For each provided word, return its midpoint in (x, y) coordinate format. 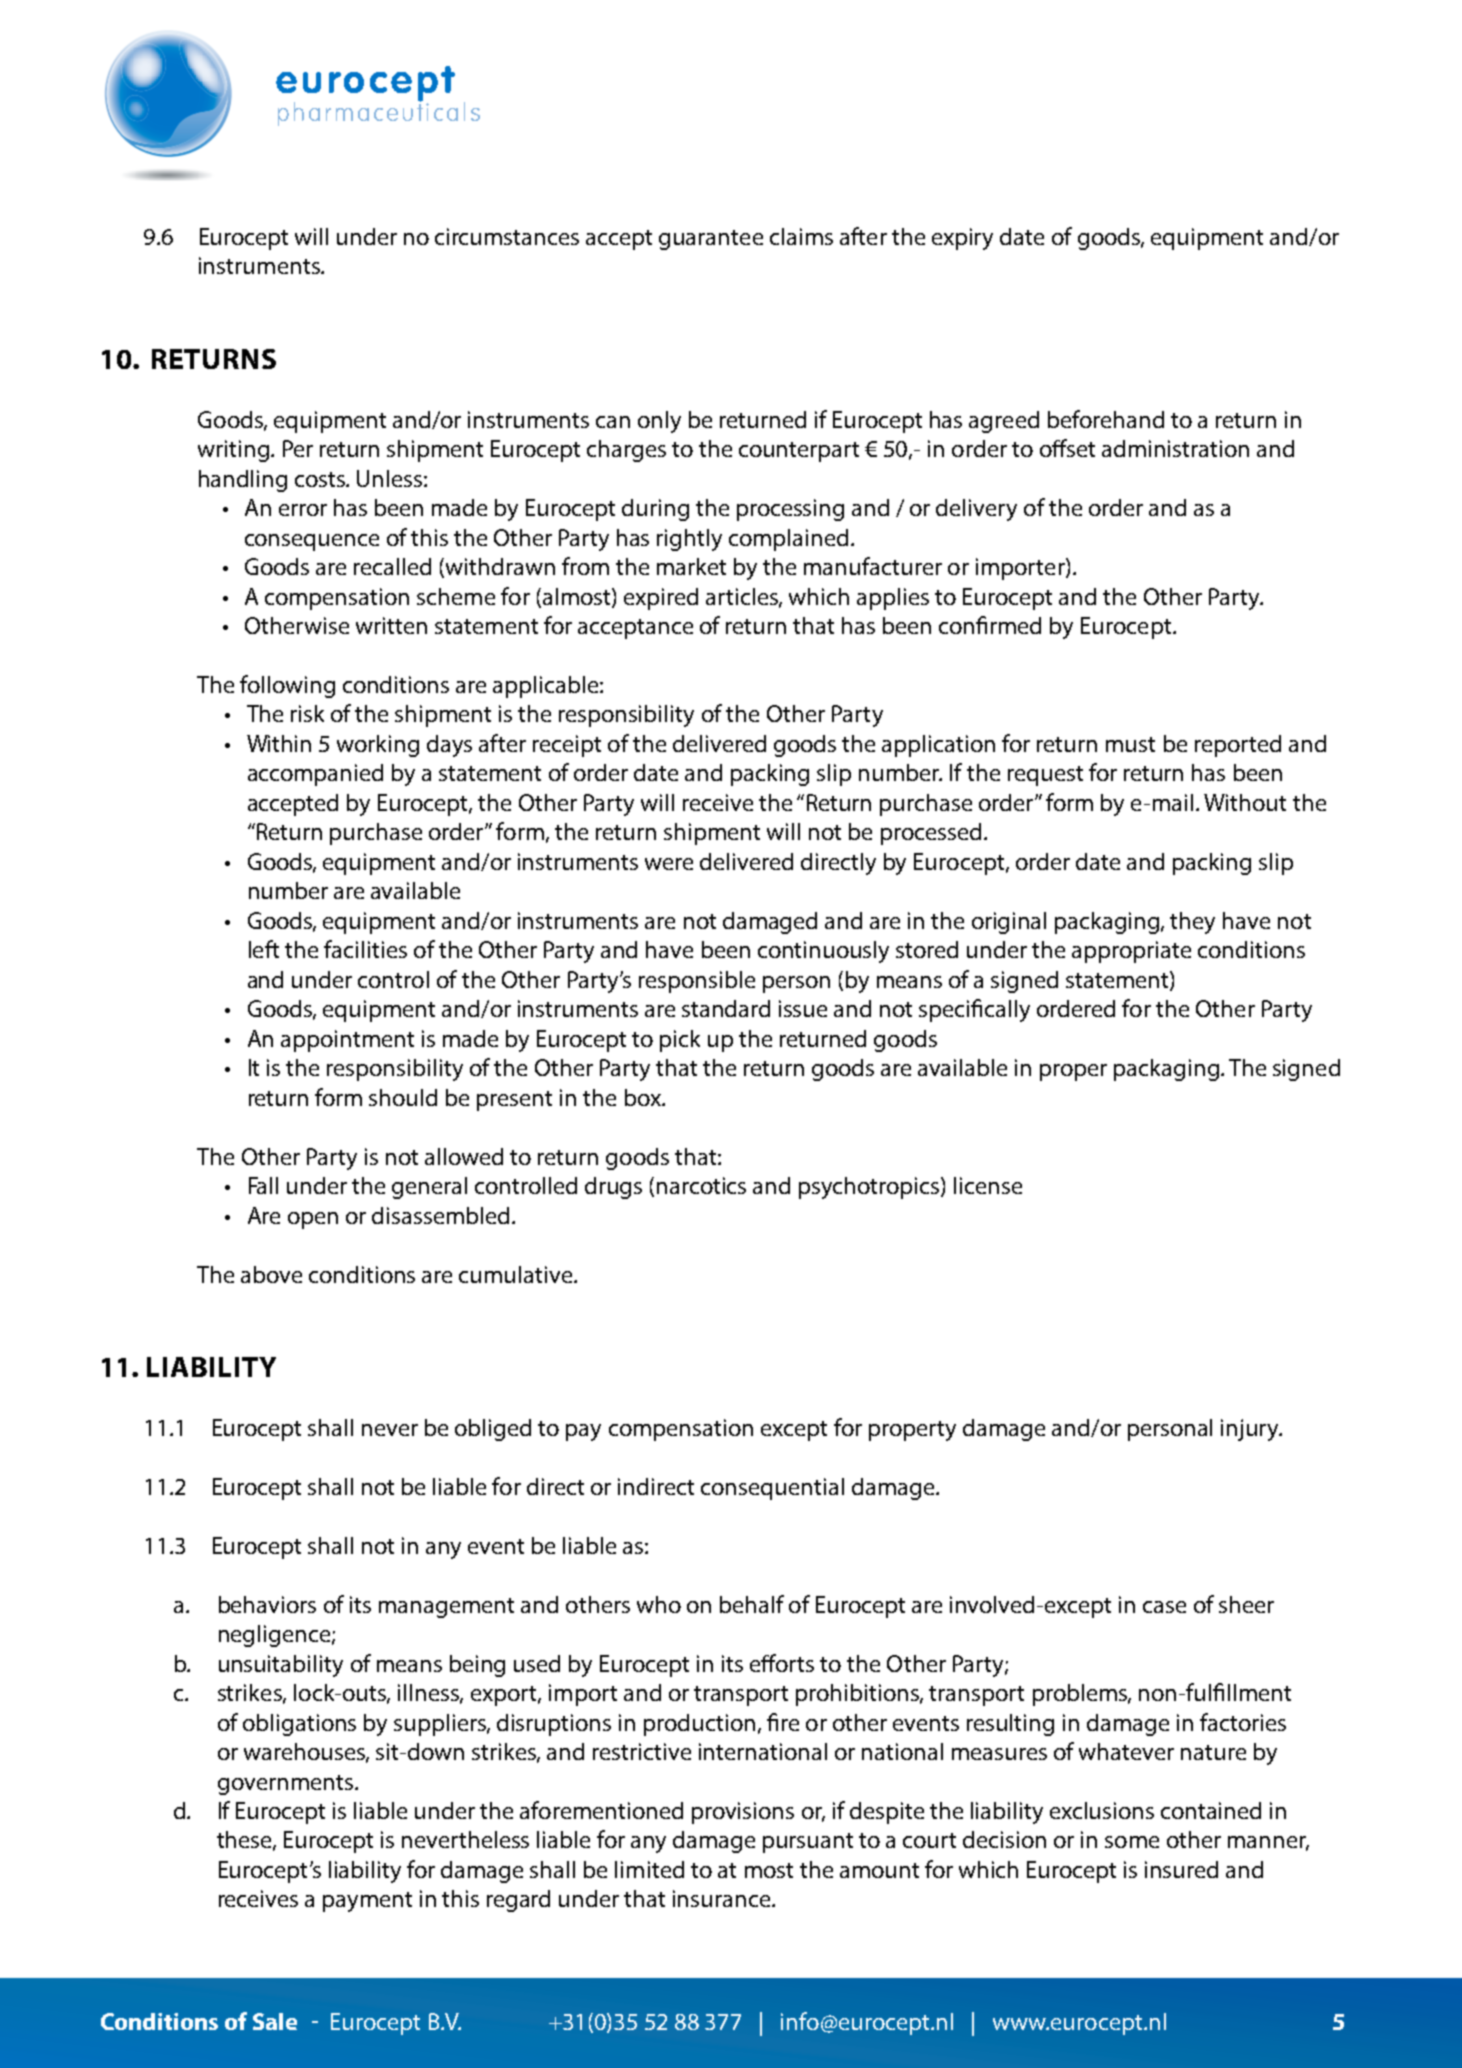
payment (367, 1902)
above (271, 1274)
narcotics (701, 1185)
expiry (962, 239)
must (1130, 744)
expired (661, 599)
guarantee (711, 240)
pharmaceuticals (379, 113)
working (378, 746)
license (988, 1185)
